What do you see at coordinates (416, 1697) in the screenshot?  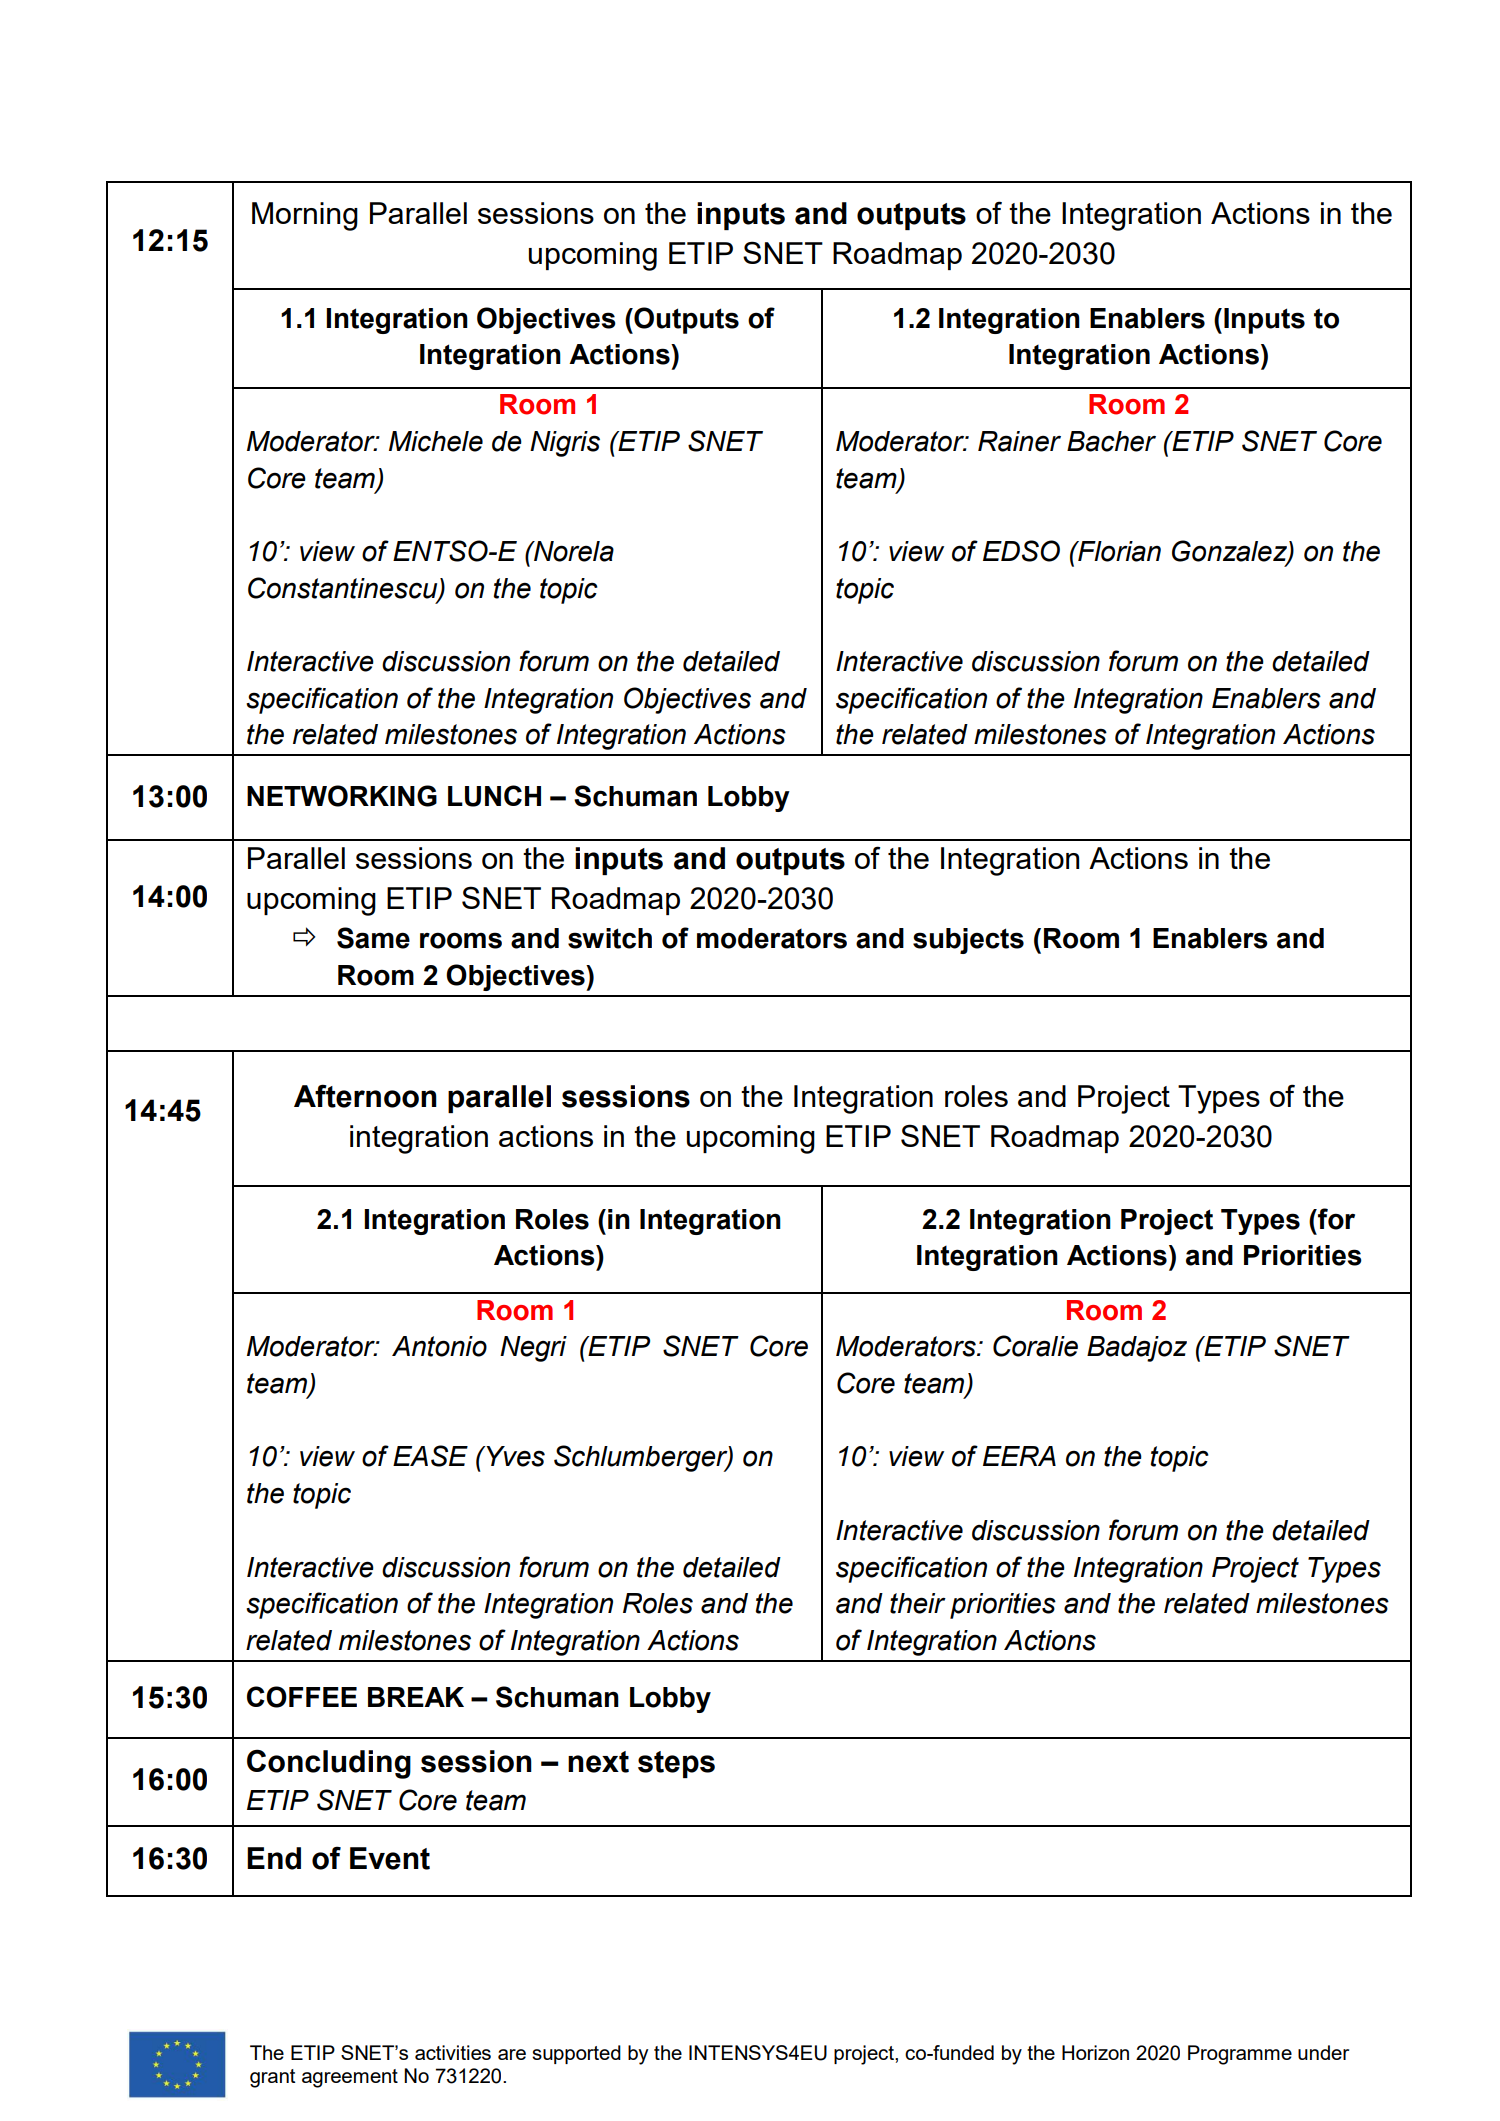 I see `BREAK` at bounding box center [416, 1697].
